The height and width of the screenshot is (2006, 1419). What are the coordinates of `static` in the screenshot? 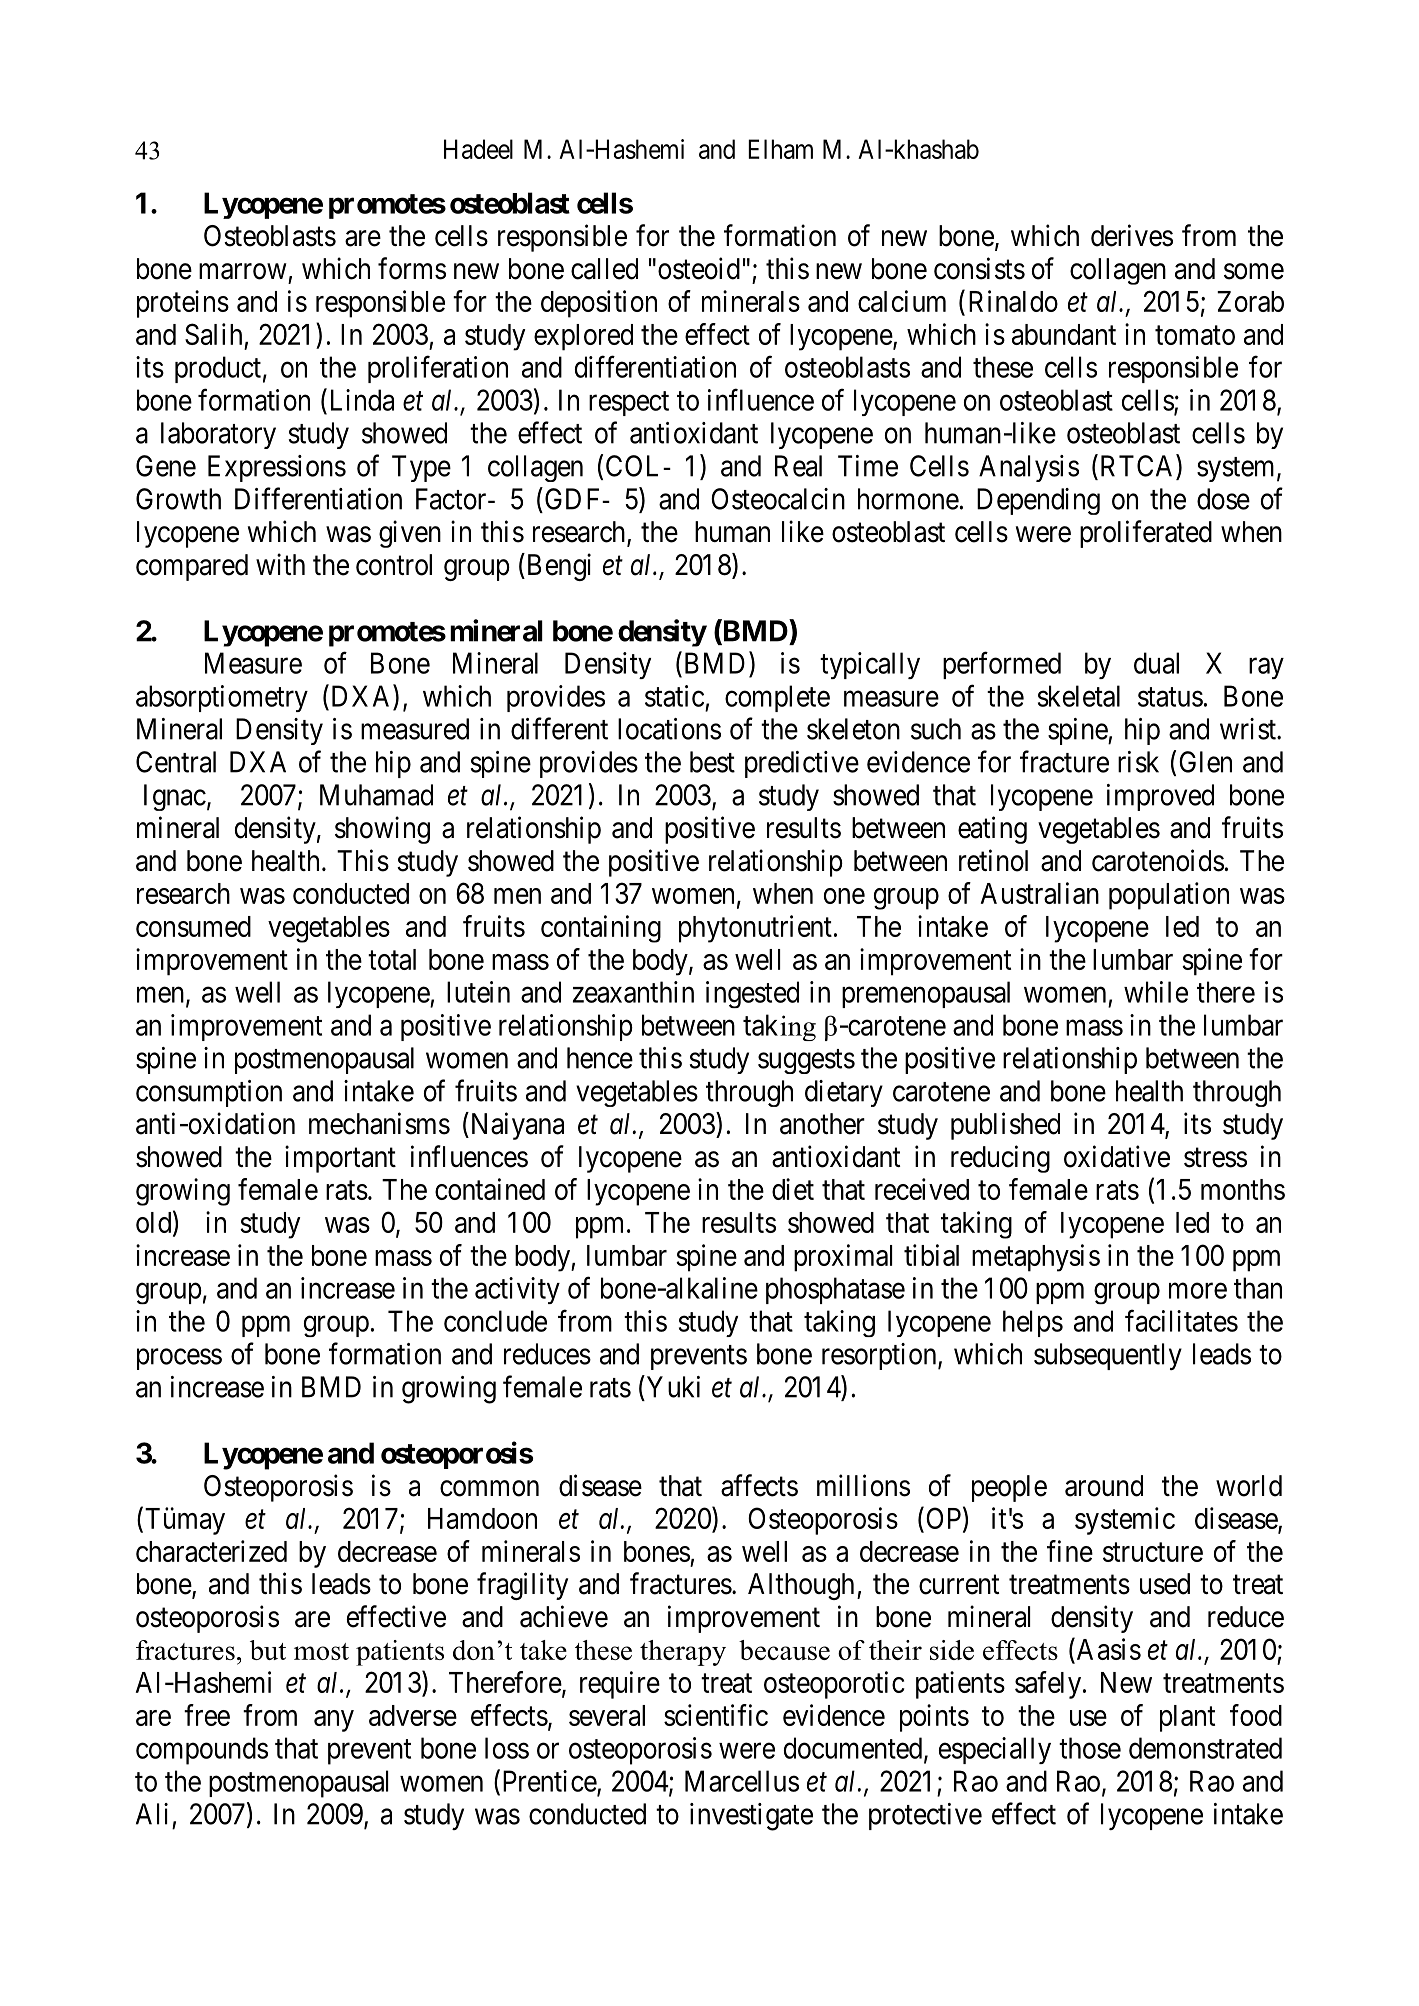 It's located at (674, 696).
